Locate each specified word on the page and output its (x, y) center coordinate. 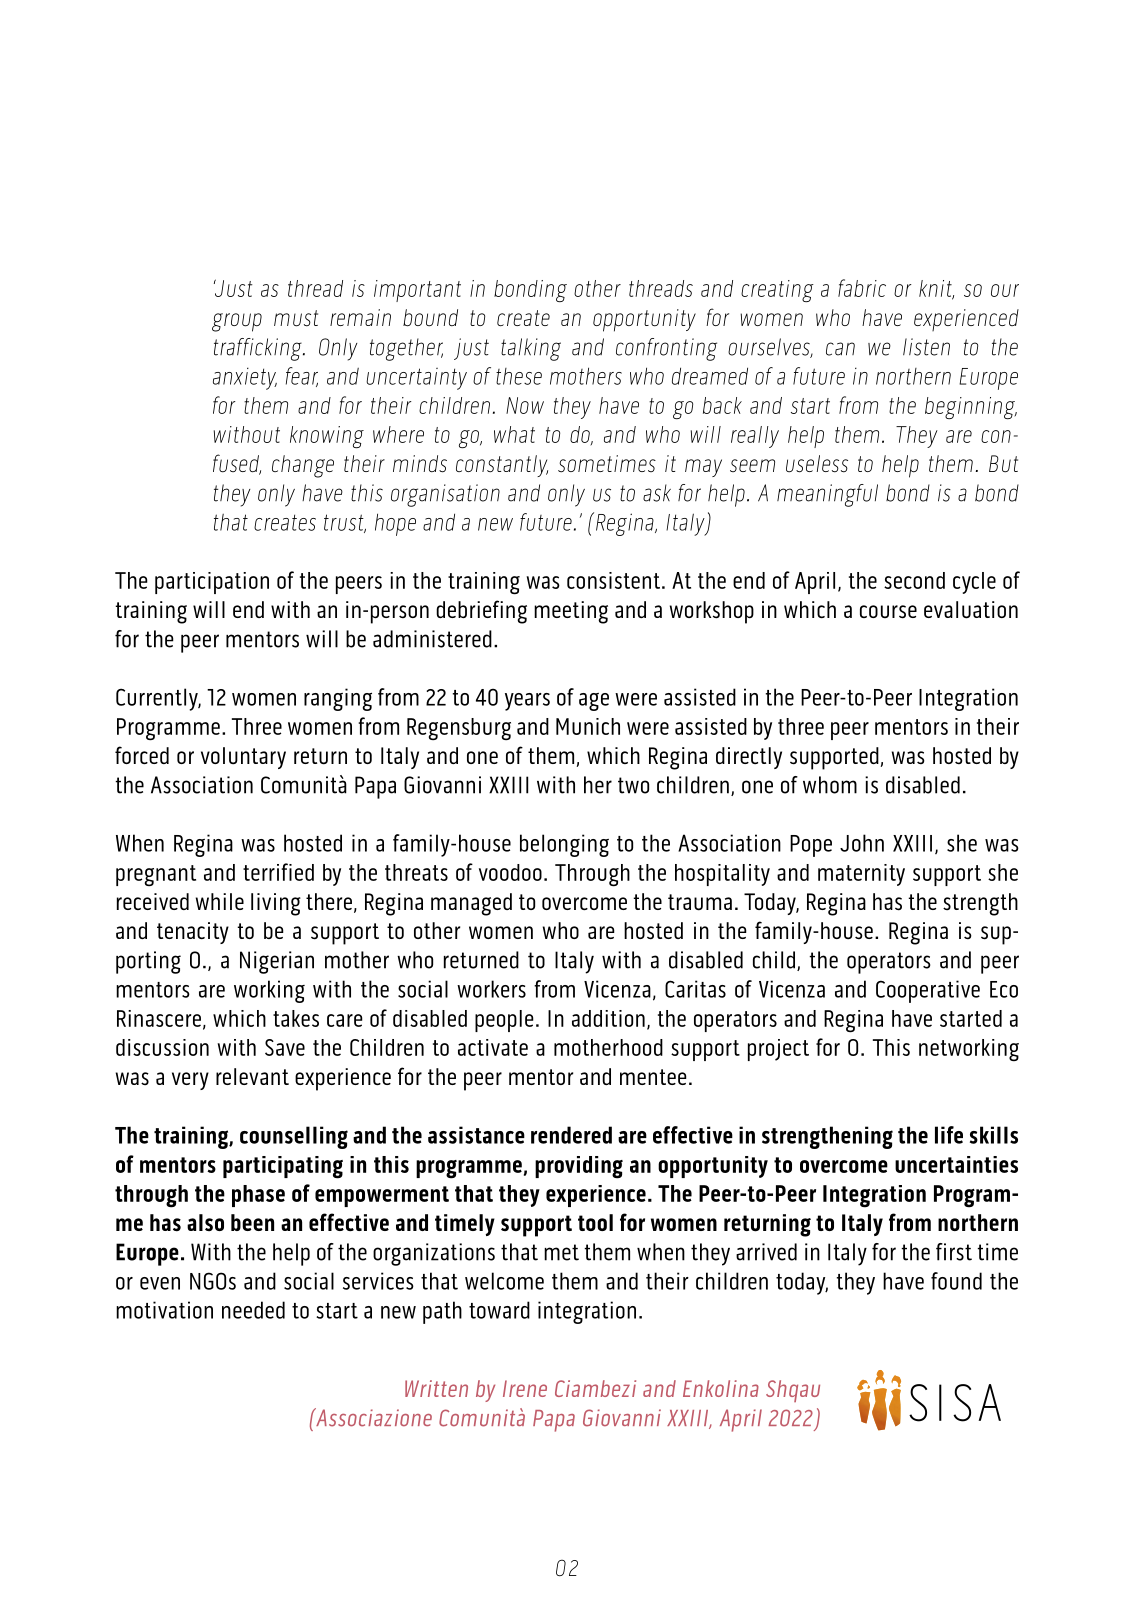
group (237, 322)
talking (531, 349)
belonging (564, 845)
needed (253, 1310)
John (862, 843)
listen (926, 347)
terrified (278, 872)
